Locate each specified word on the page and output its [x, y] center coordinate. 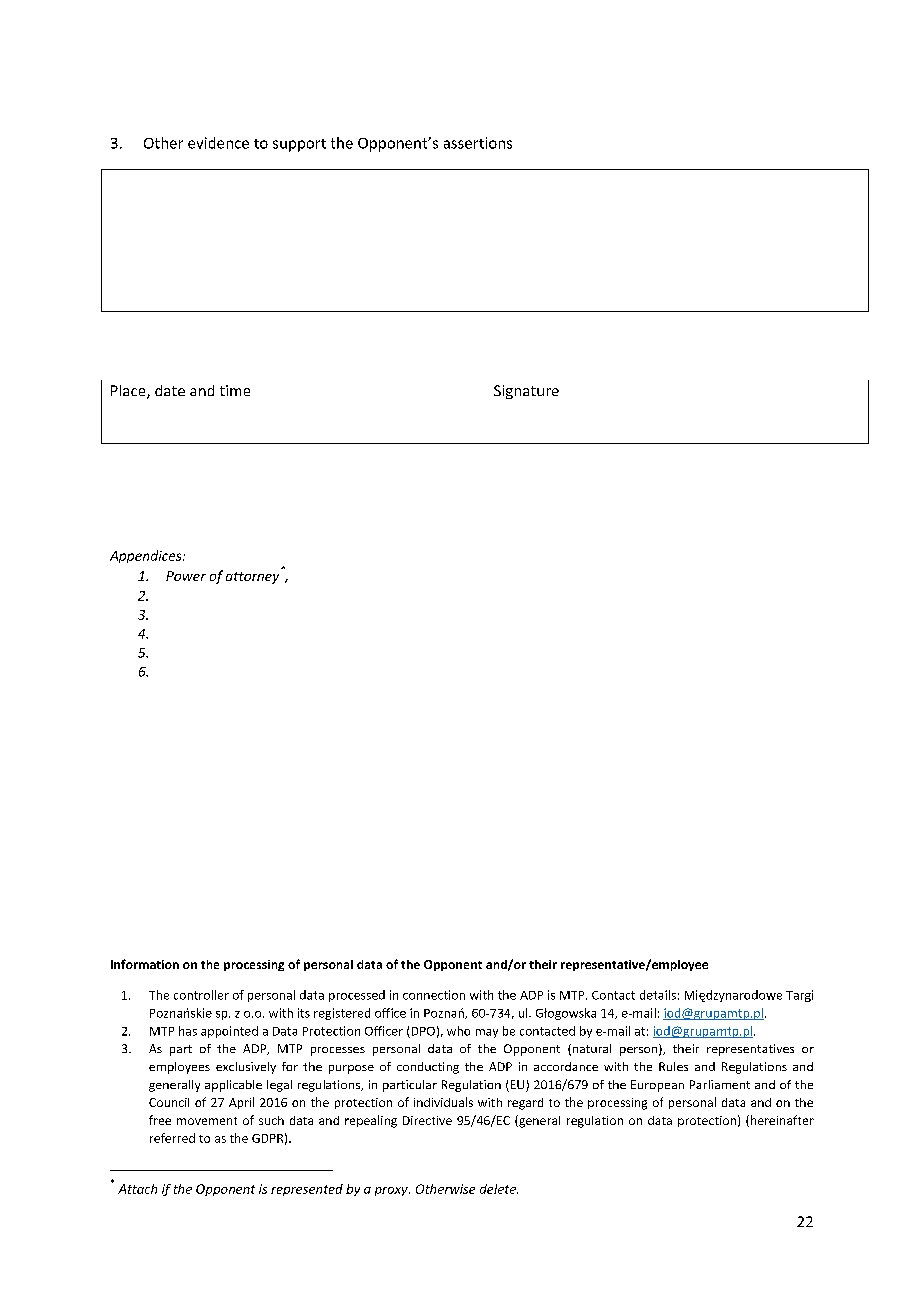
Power [186, 576]
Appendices [147, 556]
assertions [478, 143]
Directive [427, 1120]
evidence [218, 143]
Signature [526, 392]
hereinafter [781, 1121]
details [658, 995]
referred [172, 1138]
